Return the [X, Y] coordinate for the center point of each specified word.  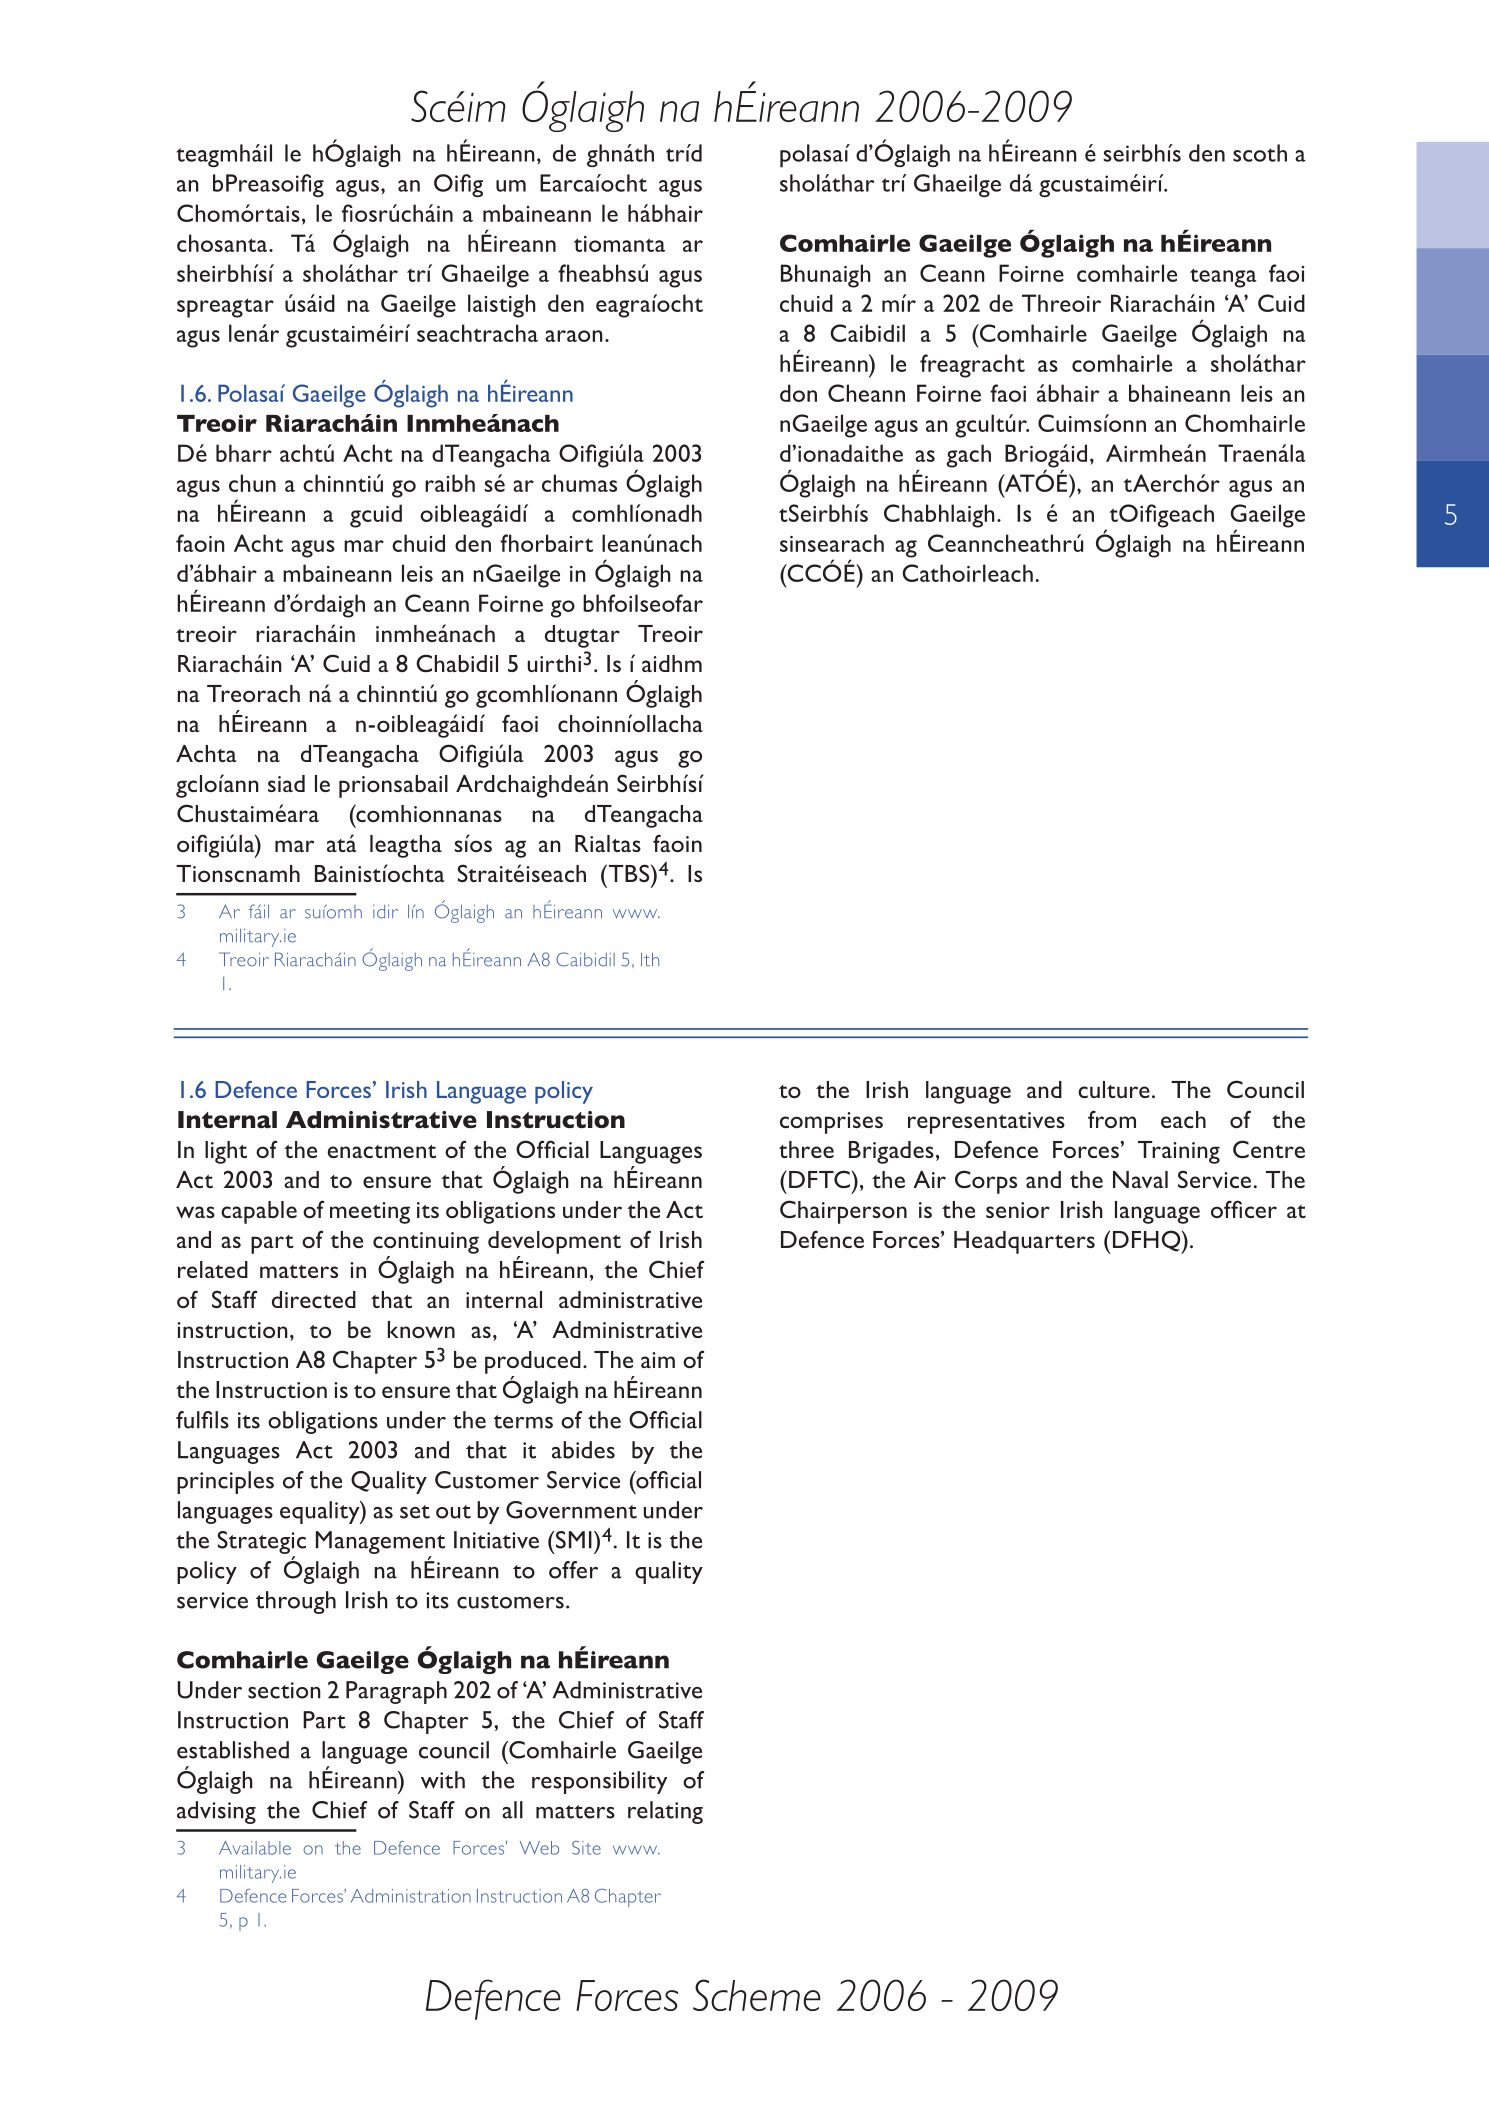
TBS [630, 873]
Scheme [757, 1995]
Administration [411, 1896]
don [798, 393]
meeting [370, 1213]
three [806, 1149]
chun [252, 483]
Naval [1140, 1179]
